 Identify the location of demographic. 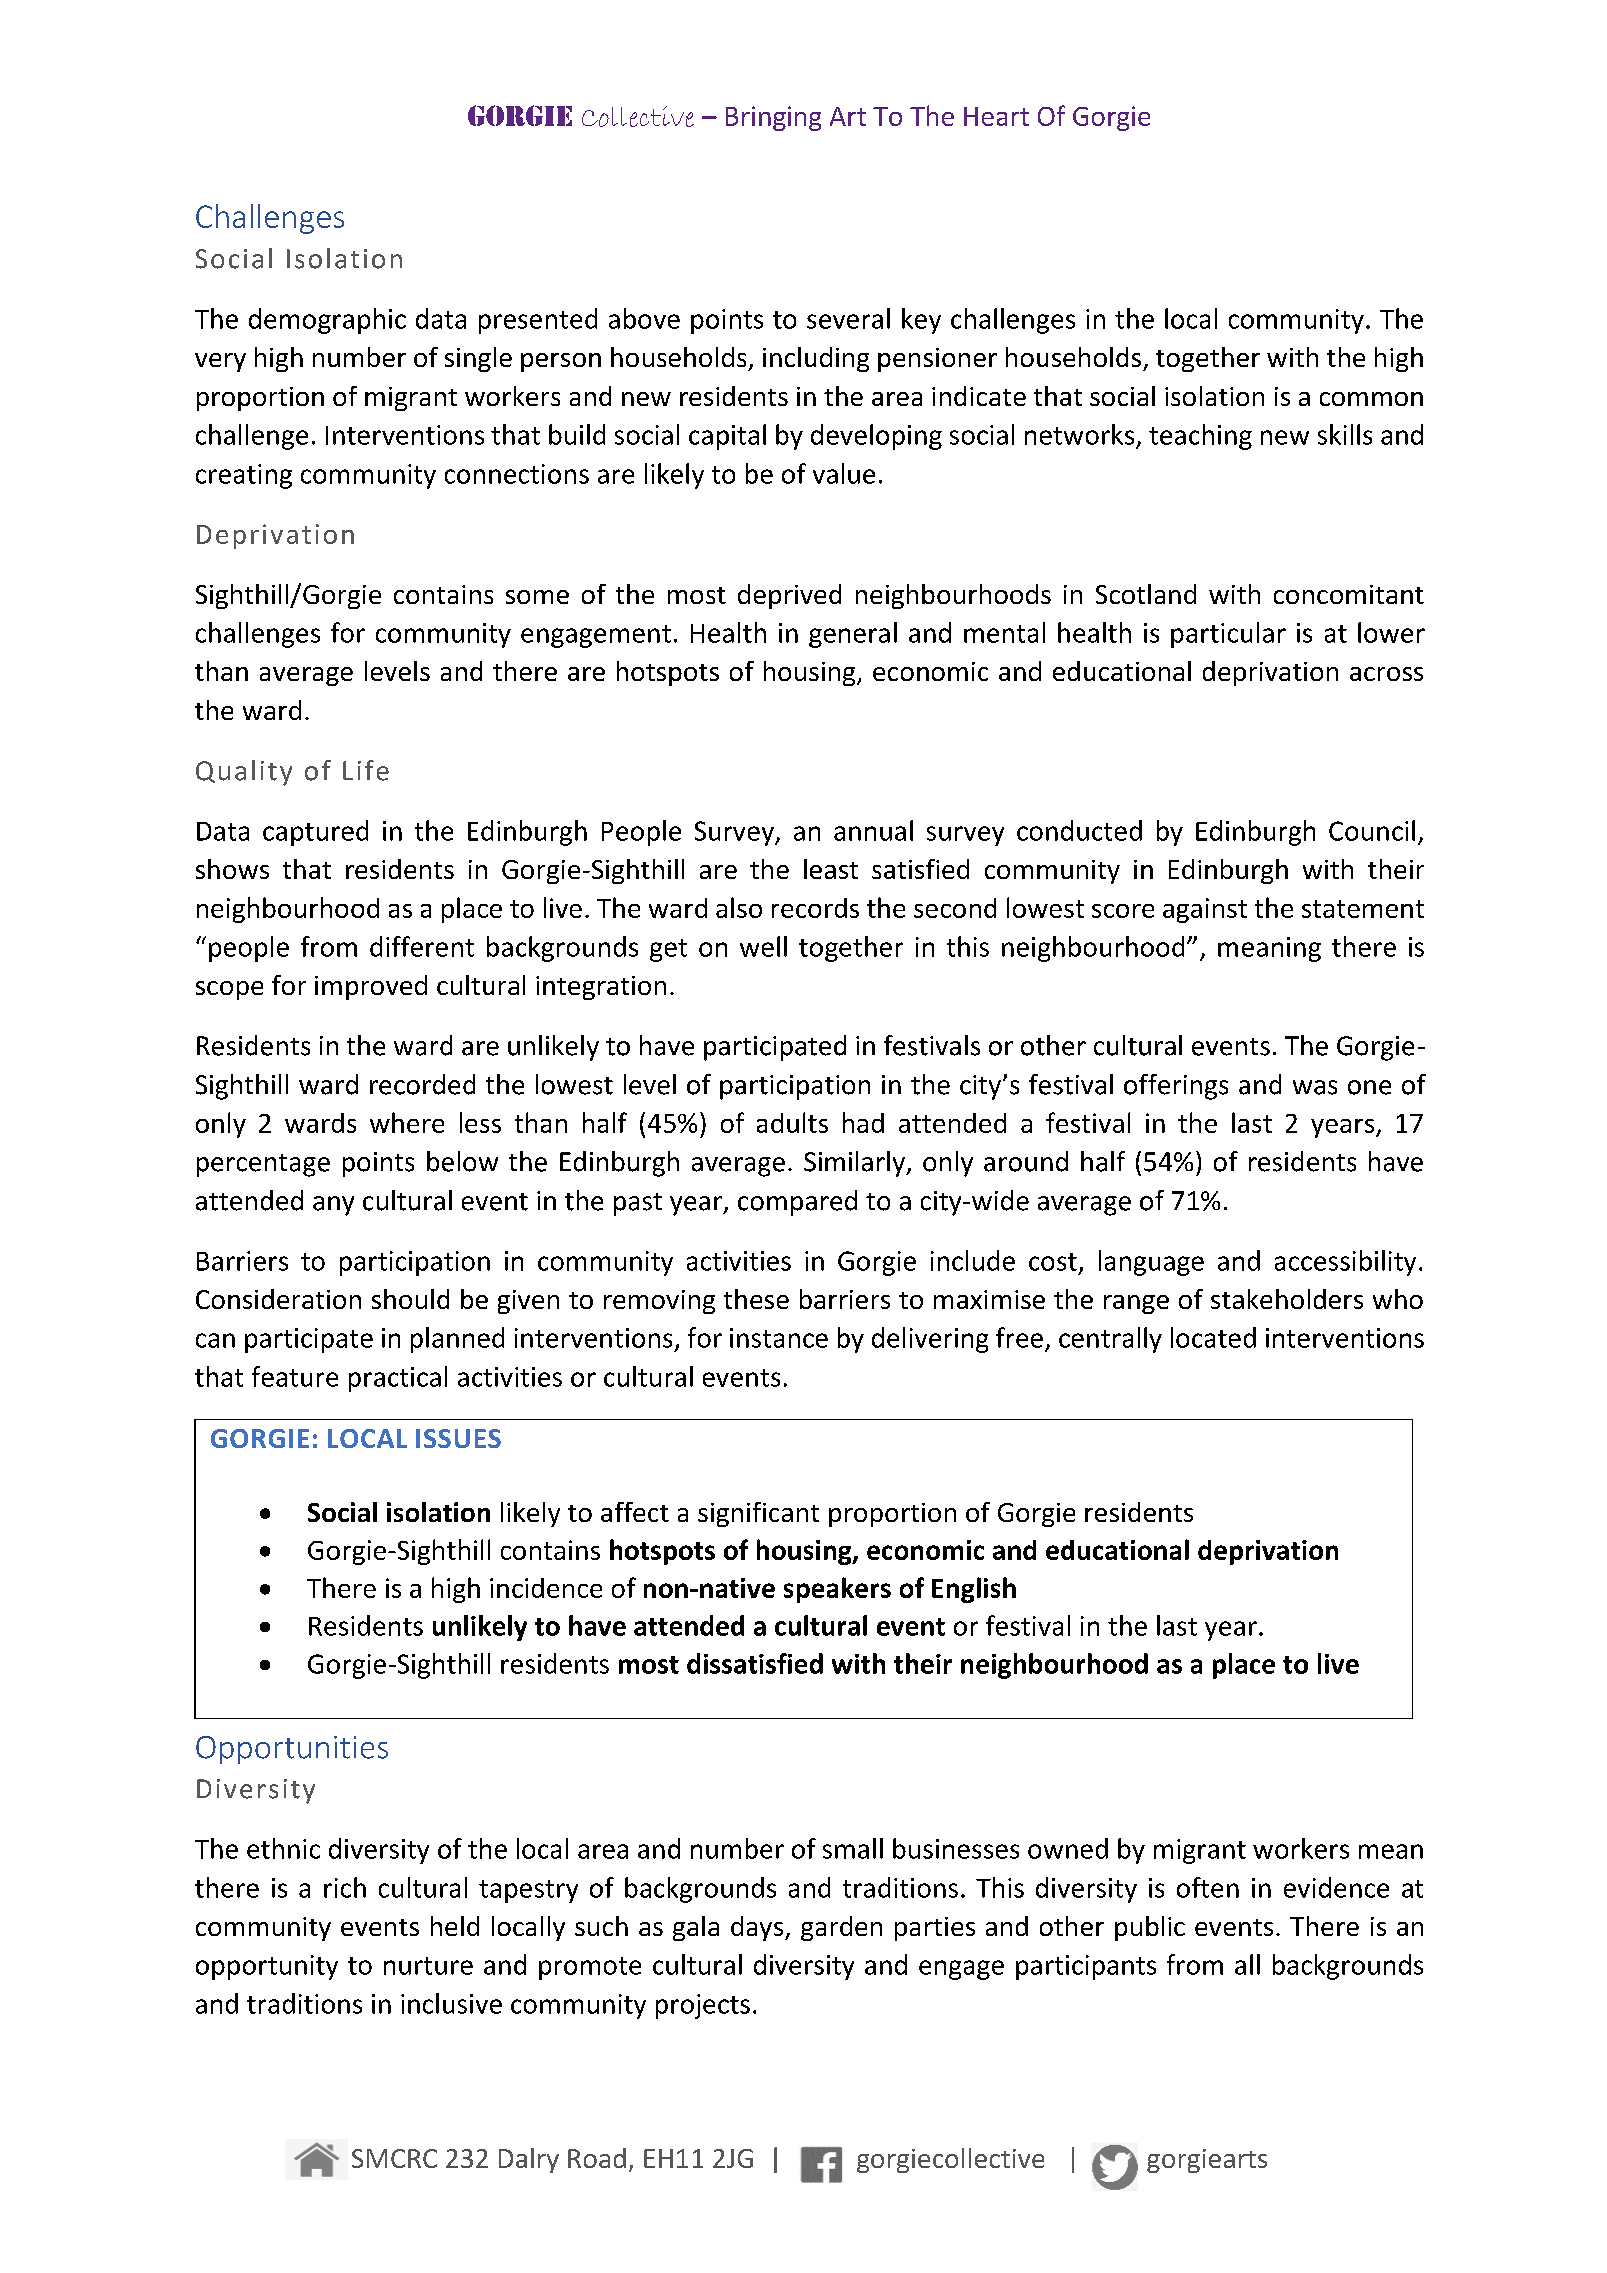
(327, 321).
